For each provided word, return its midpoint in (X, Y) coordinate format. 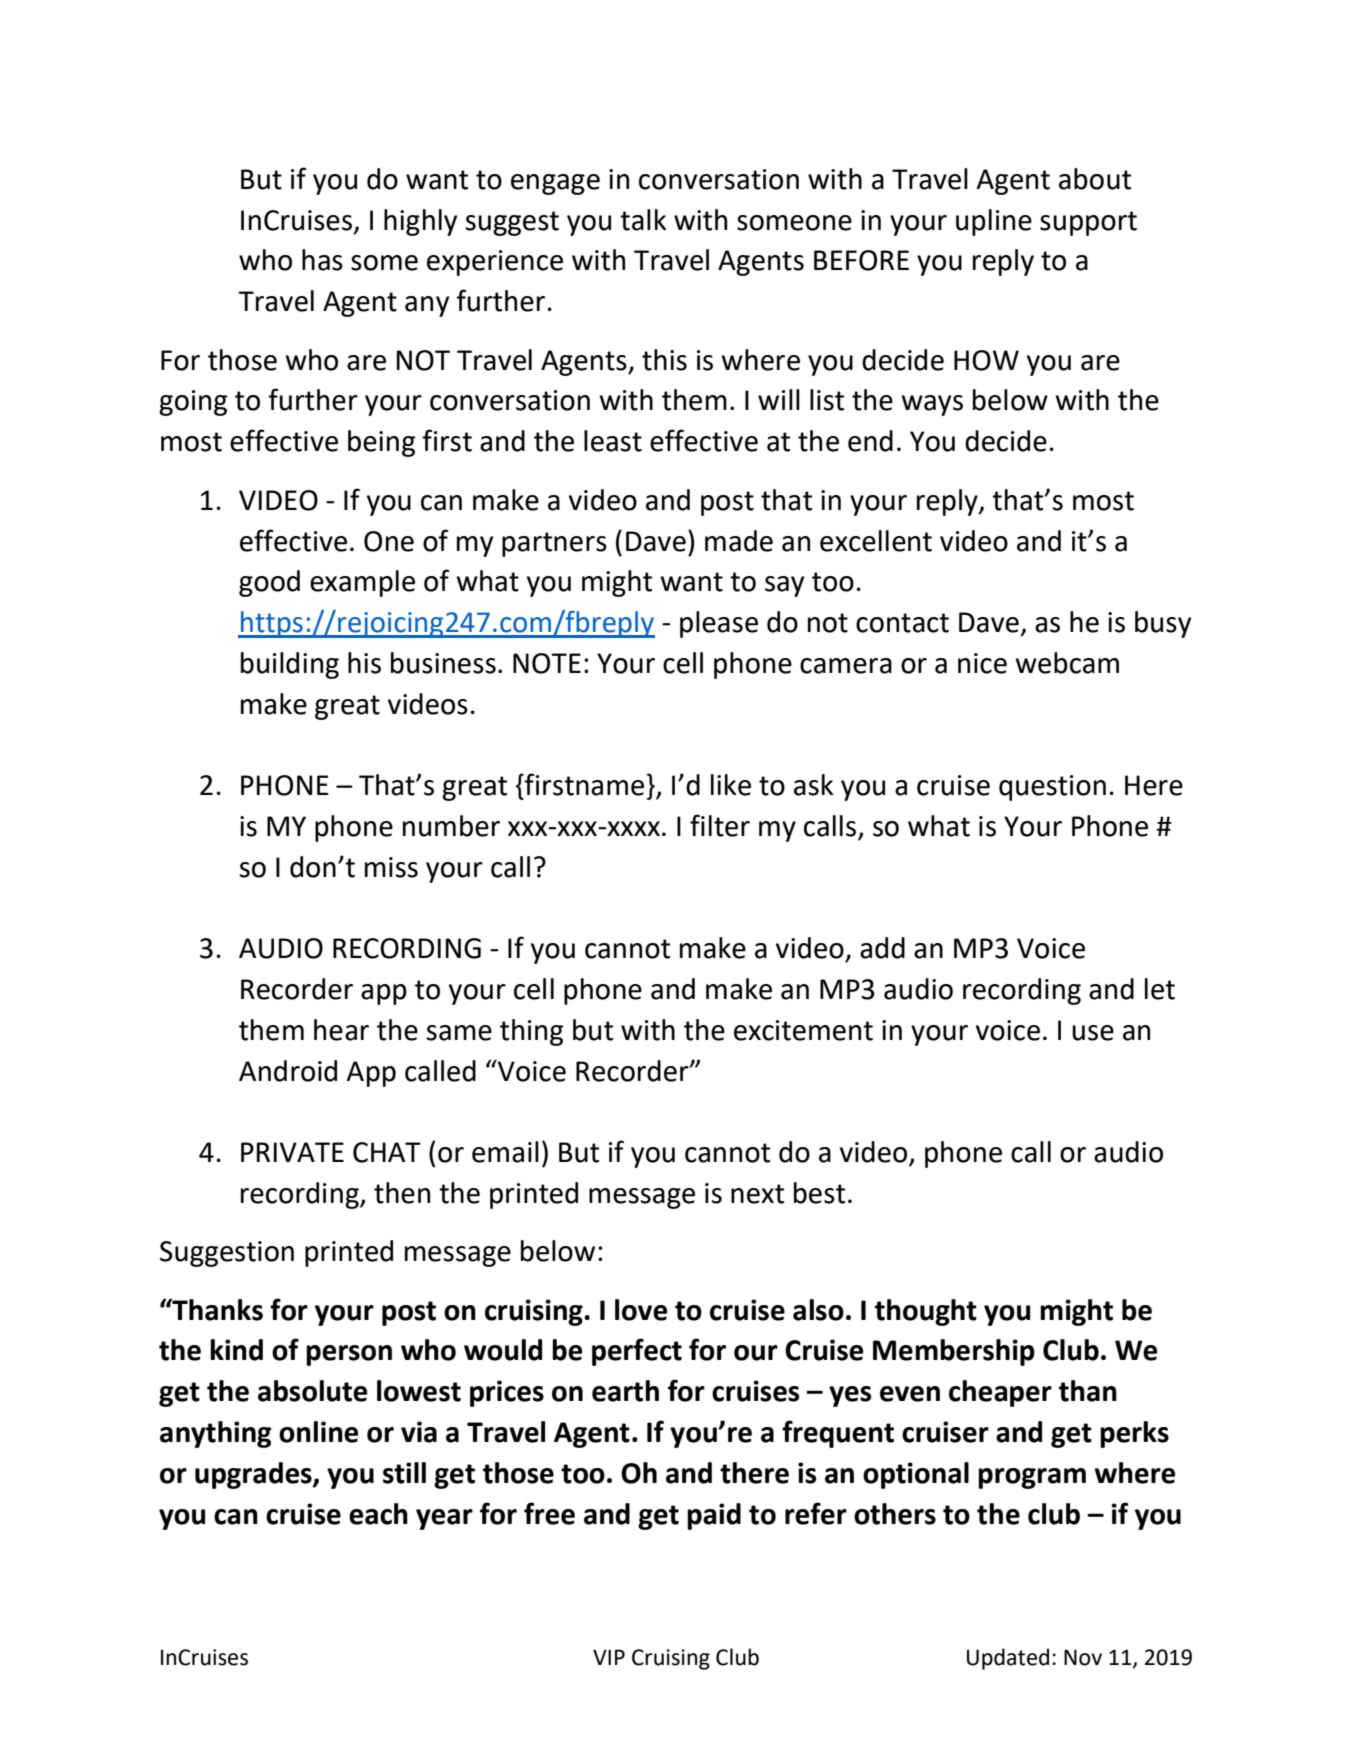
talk (643, 220)
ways (932, 405)
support (1088, 223)
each (378, 1514)
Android (288, 1071)
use (1093, 1033)
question (1052, 788)
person (349, 1355)
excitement (803, 1030)
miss (391, 867)
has (322, 260)
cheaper (1000, 1393)
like (731, 785)
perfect (637, 1352)
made (739, 541)
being (381, 443)
